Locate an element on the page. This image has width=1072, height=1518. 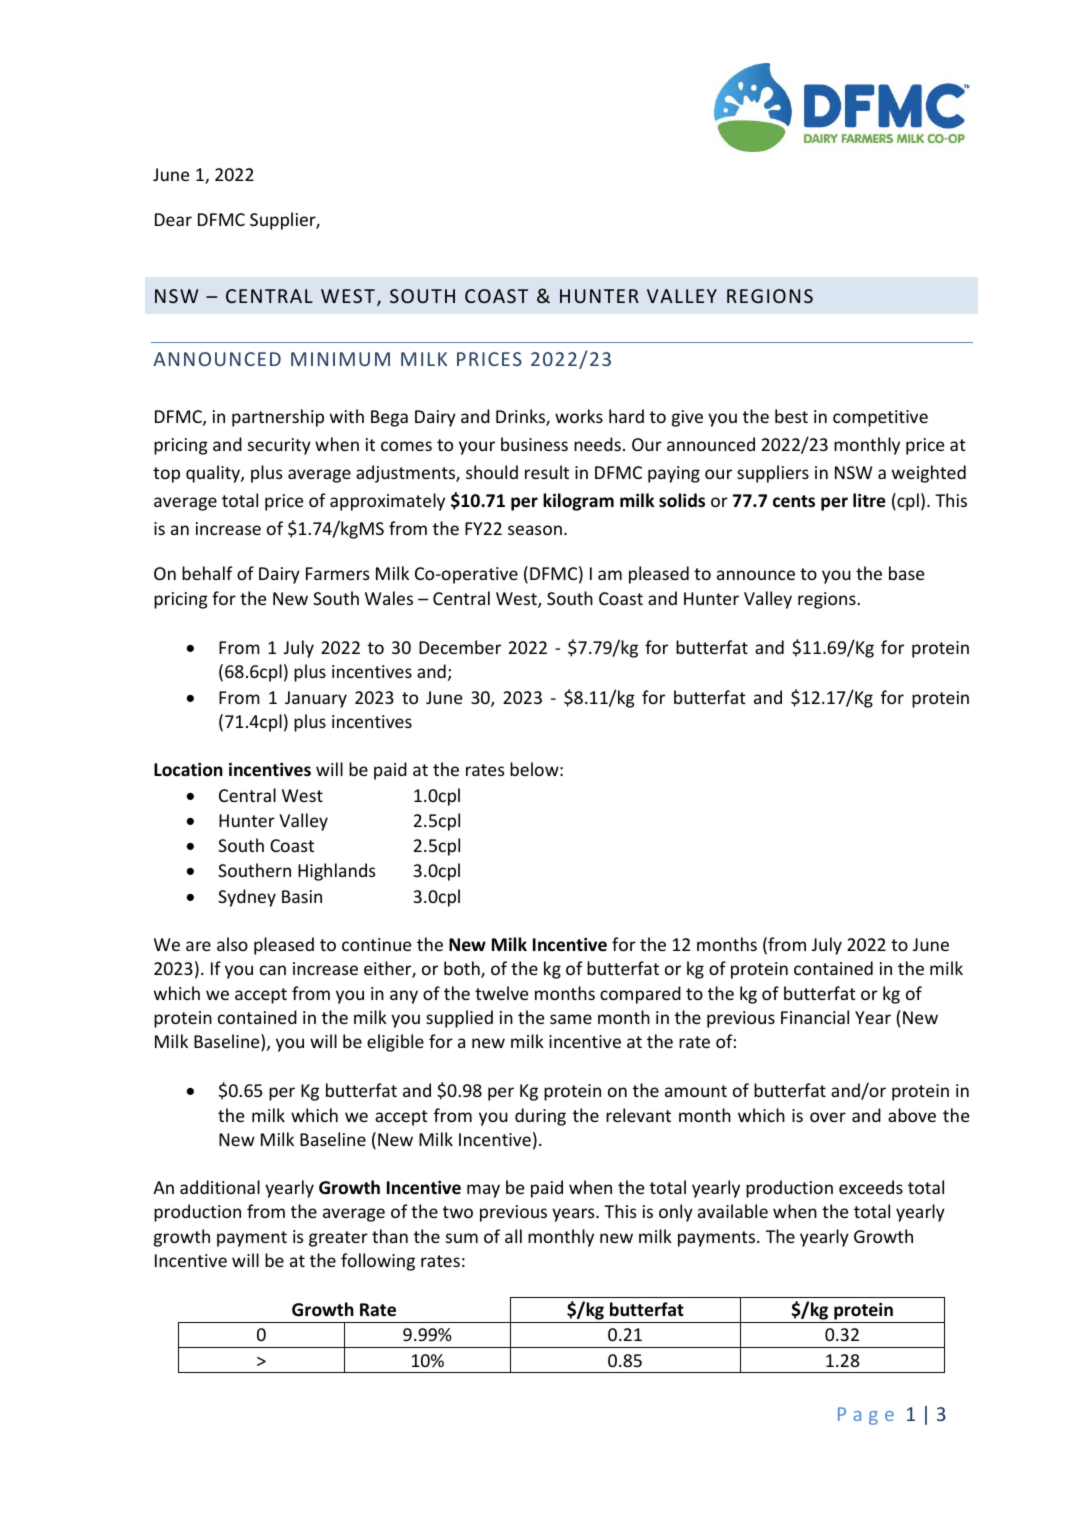
litre is located at coordinates (869, 500).
